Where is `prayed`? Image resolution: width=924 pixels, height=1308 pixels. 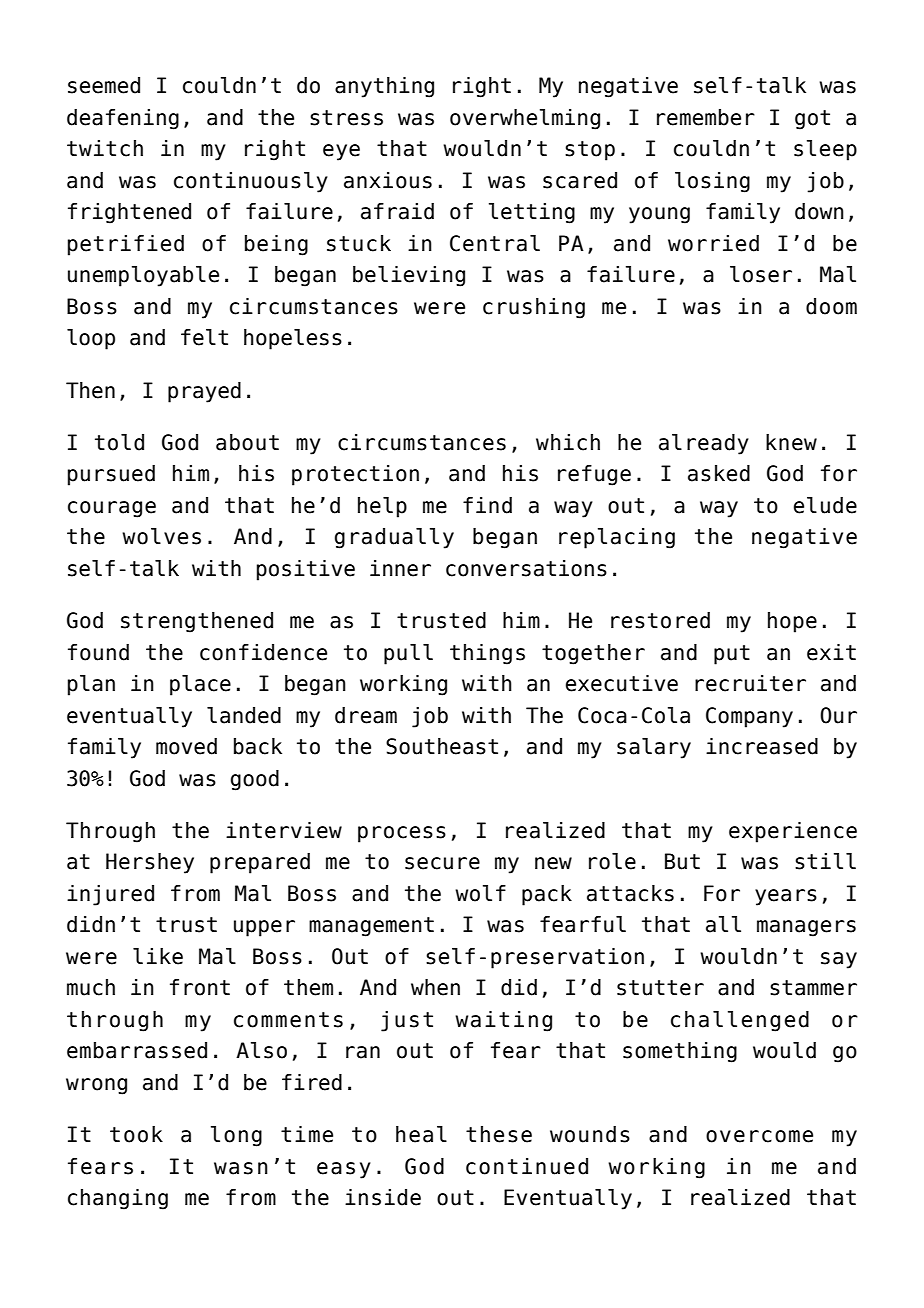 prayed is located at coordinates (204, 392).
